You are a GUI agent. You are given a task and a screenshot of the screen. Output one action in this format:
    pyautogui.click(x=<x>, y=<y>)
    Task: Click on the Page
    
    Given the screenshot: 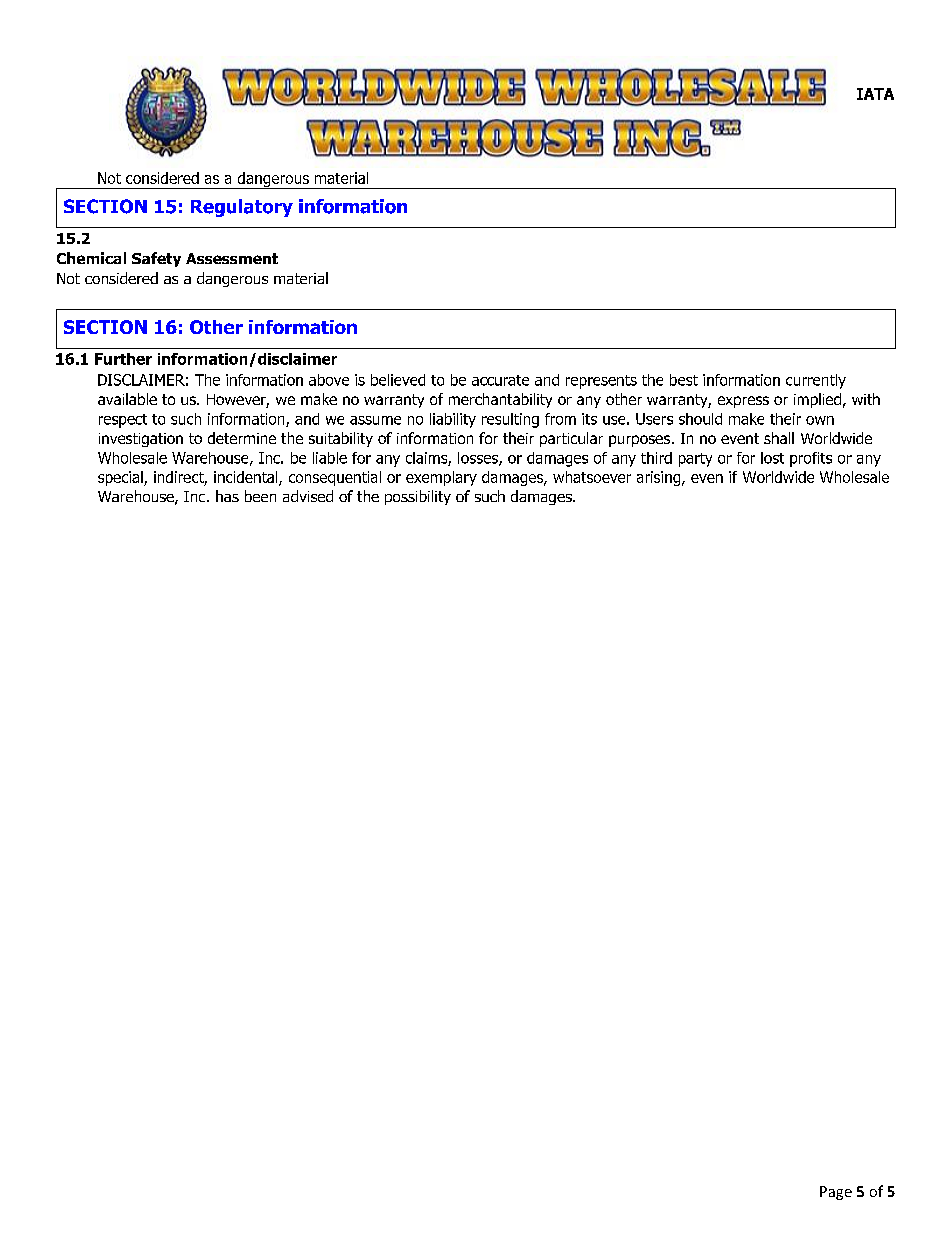 What is the action you would take?
    pyautogui.click(x=836, y=1193)
